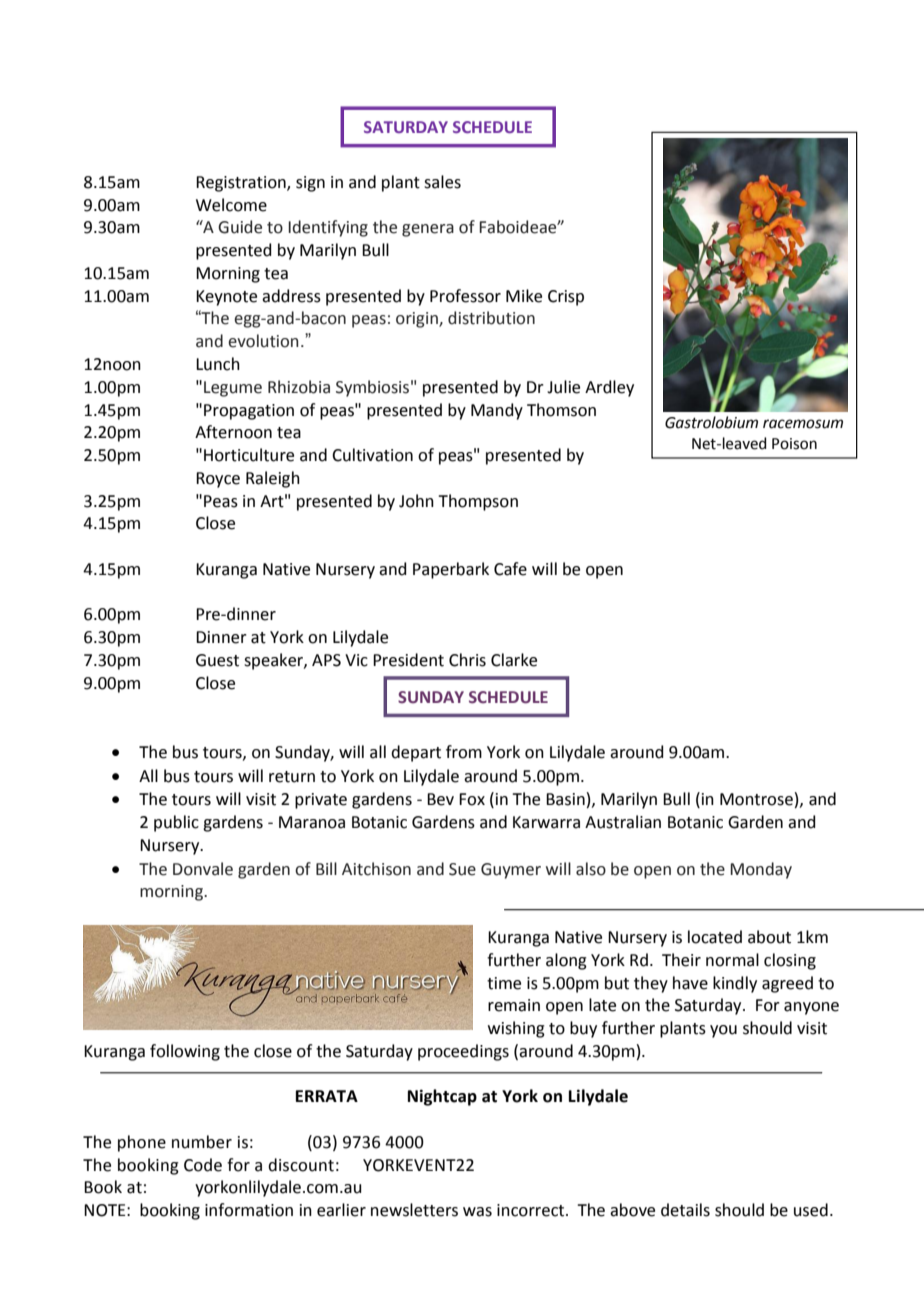 This page has width=924, height=1308. What do you see at coordinates (478, 502) in the page?
I see `Thompson` at bounding box center [478, 502].
